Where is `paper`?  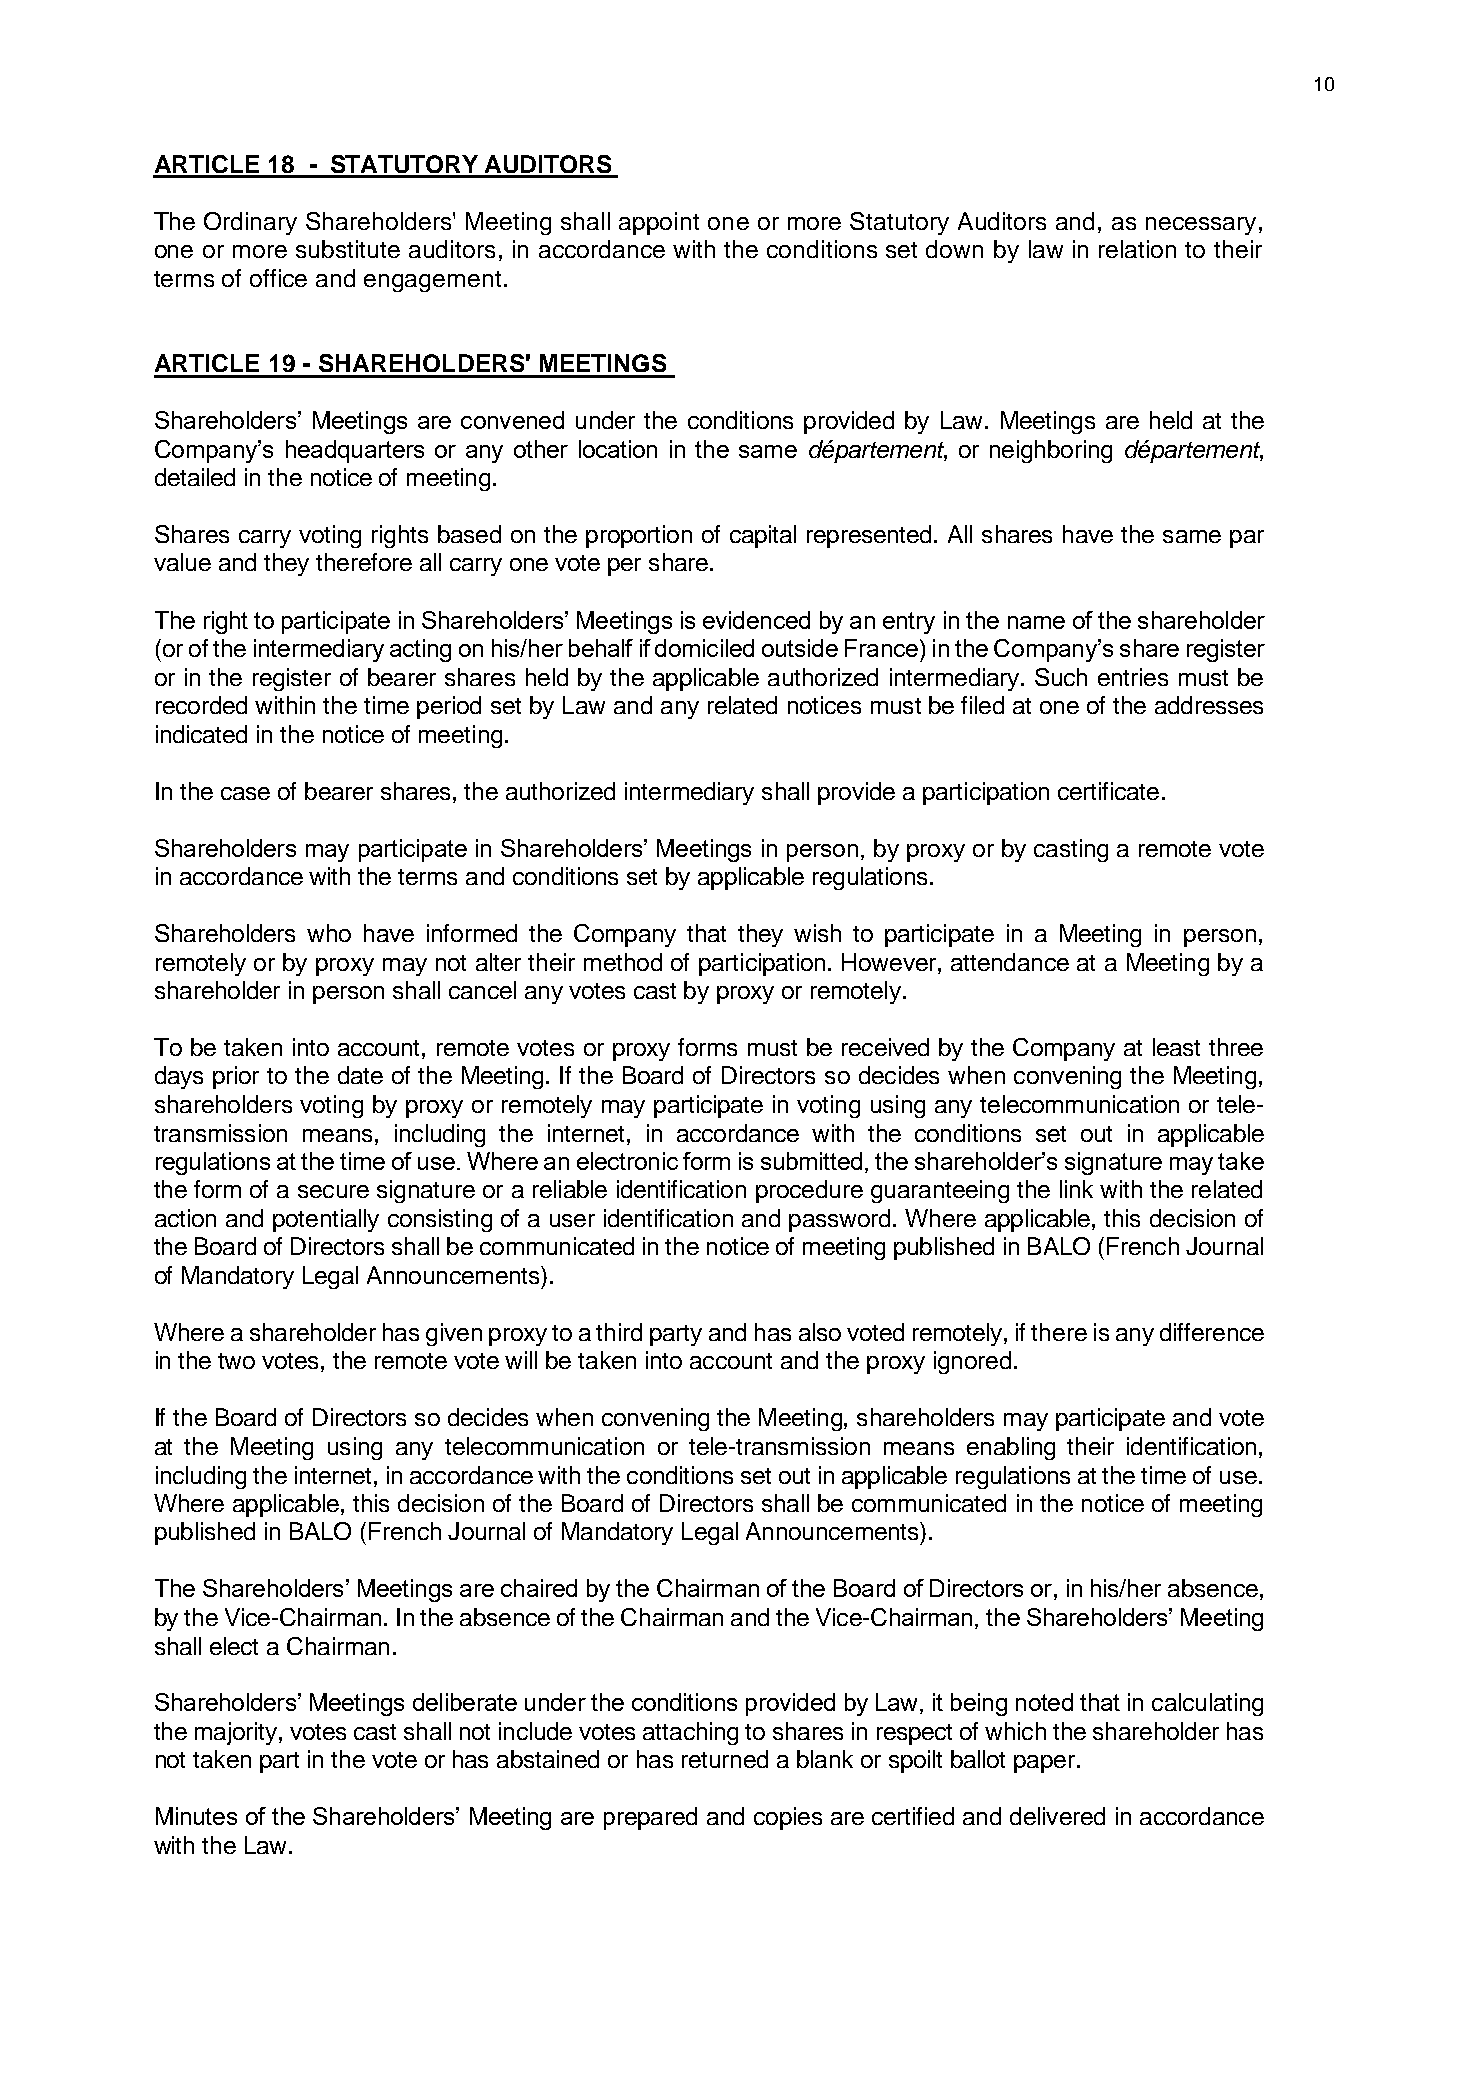 paper is located at coordinates (1044, 1764).
